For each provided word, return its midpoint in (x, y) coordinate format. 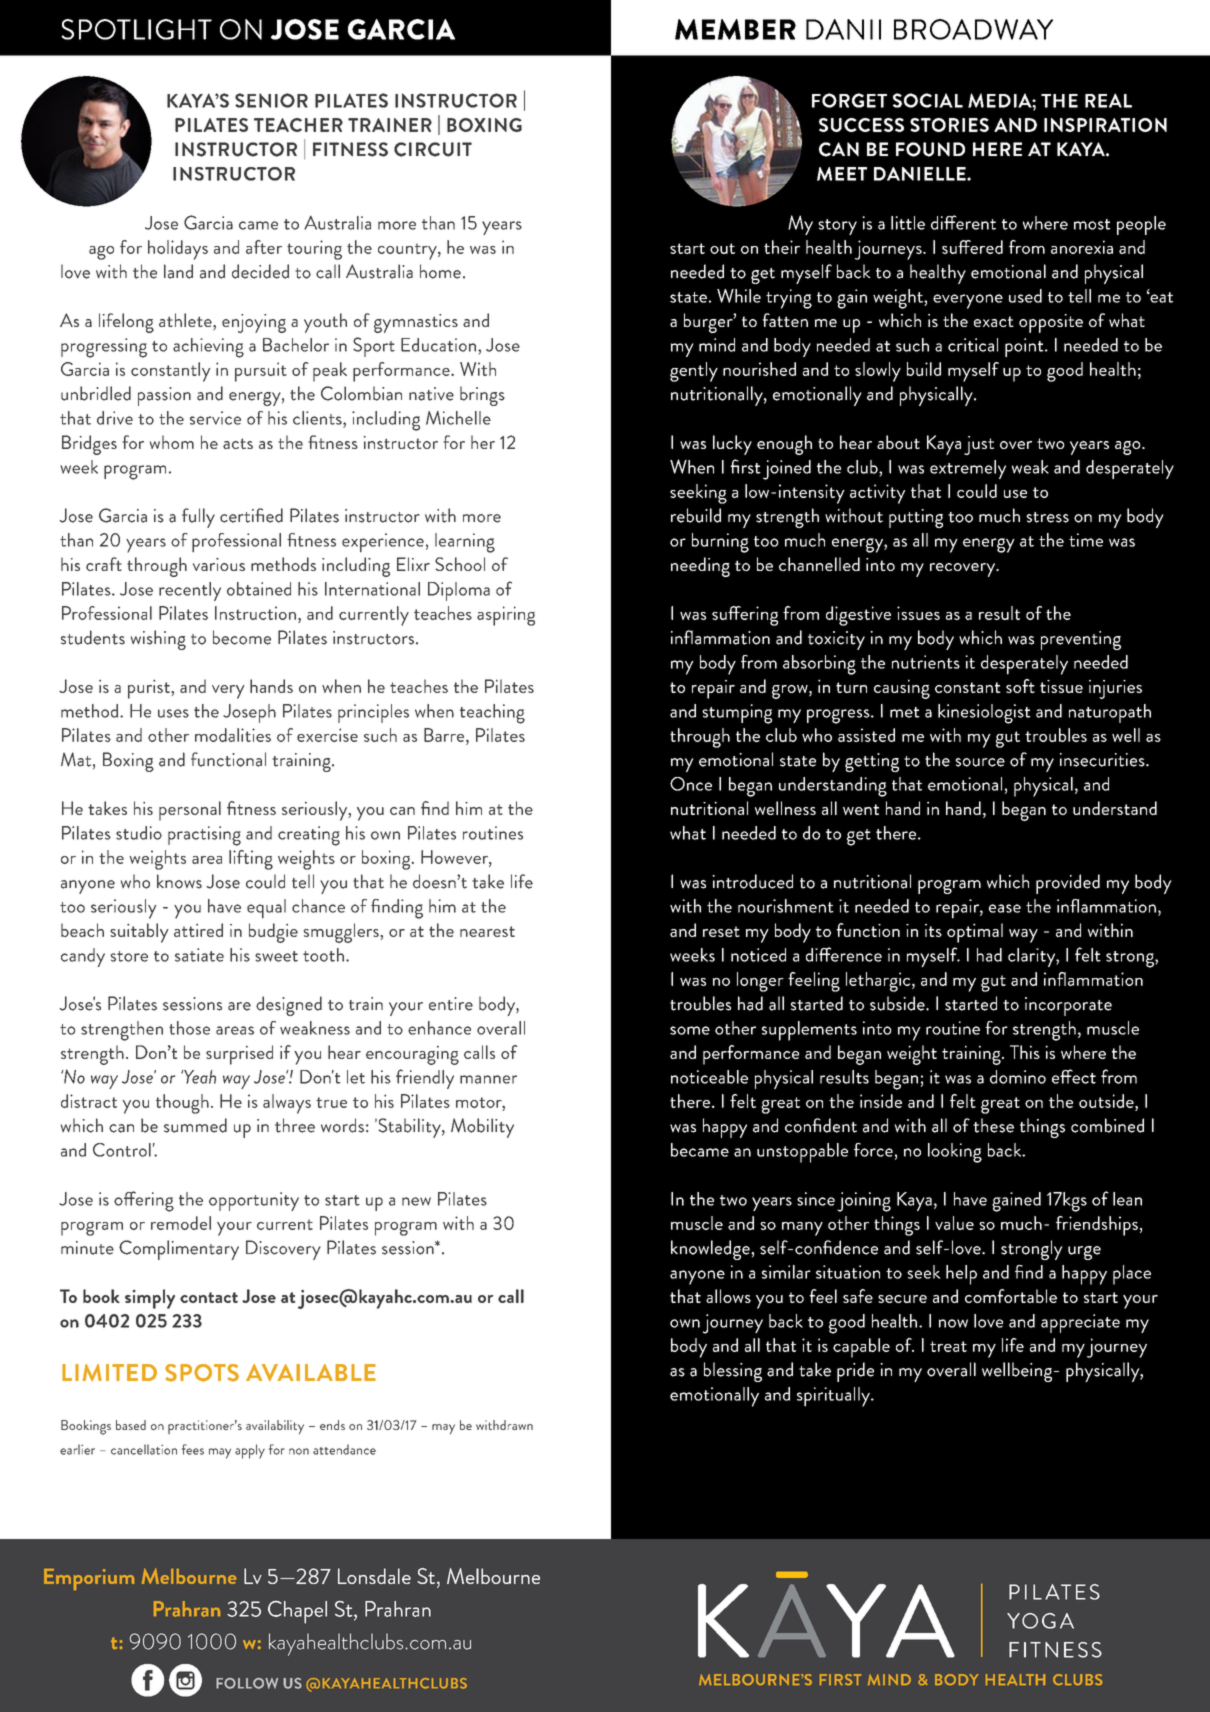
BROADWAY (973, 29)
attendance (344, 1449)
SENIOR (271, 100)
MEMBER (735, 29)
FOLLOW (247, 1683)
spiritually (834, 1397)
